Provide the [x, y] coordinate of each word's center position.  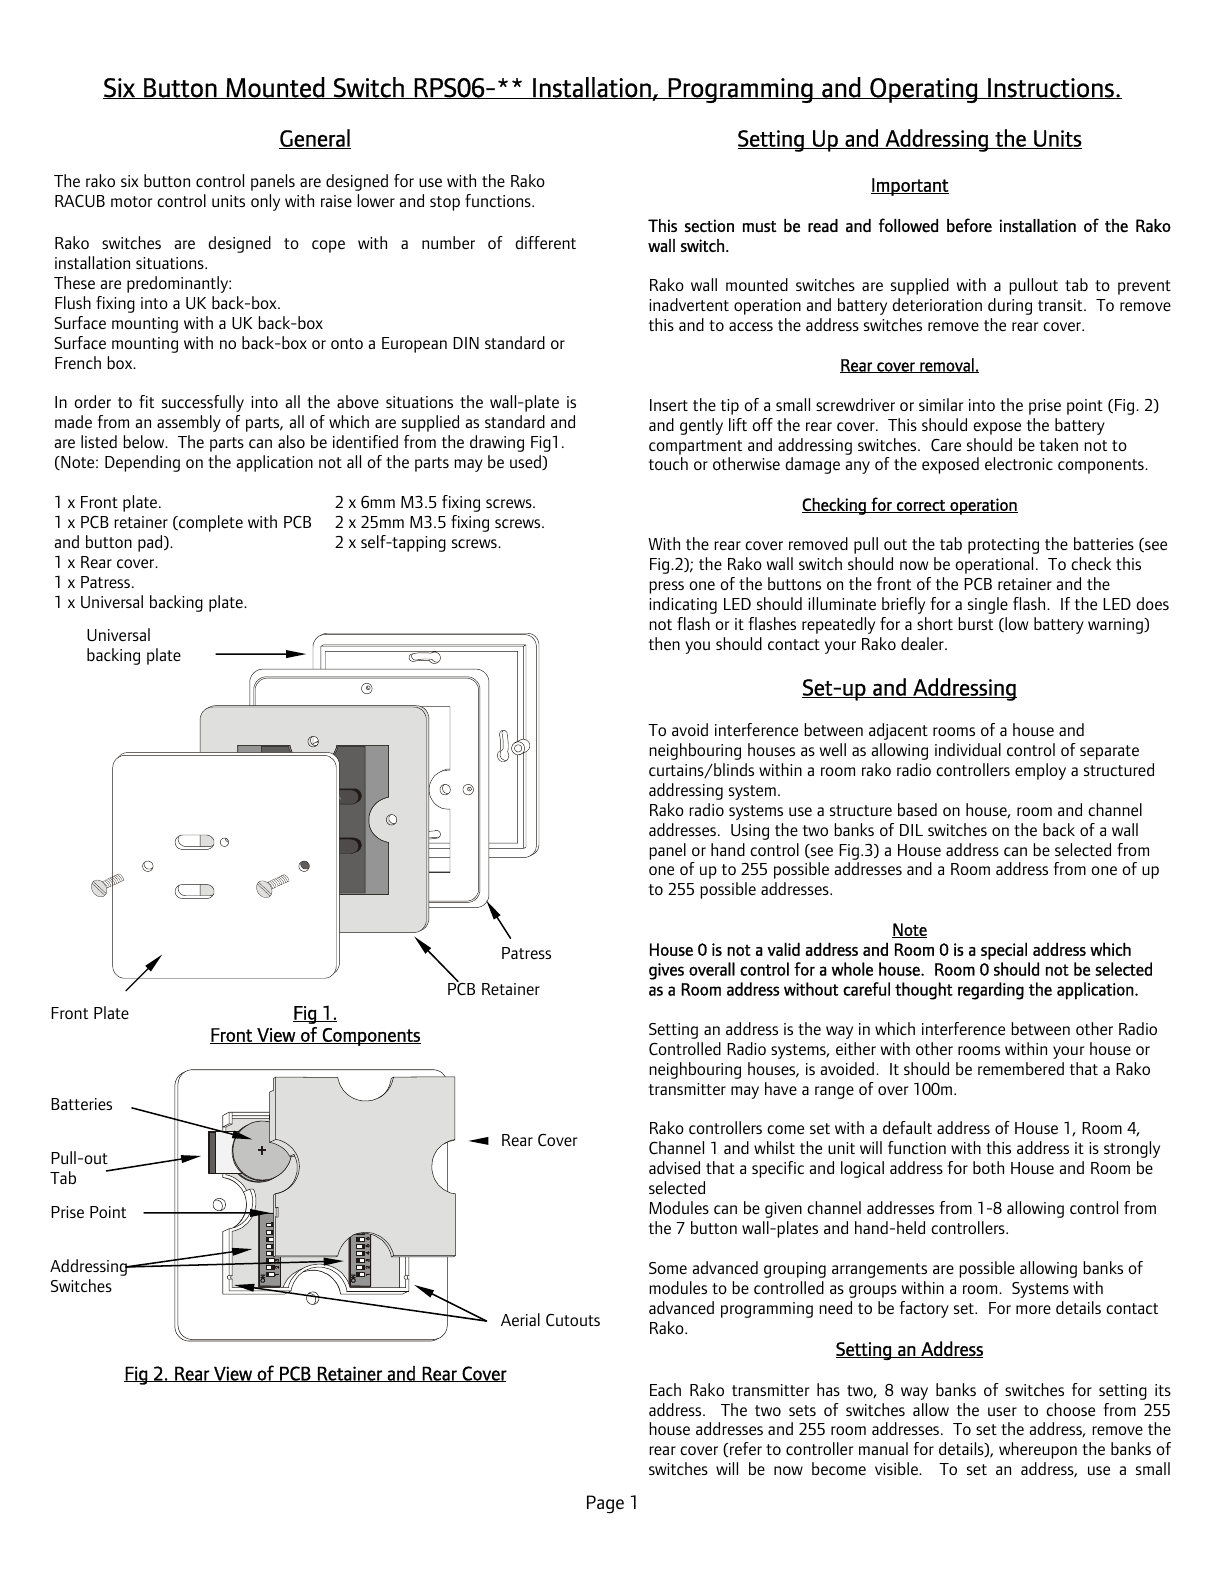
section [709, 226]
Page [605, 1504]
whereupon [1038, 1450]
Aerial [520, 1319]
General [315, 139]
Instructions [1051, 88]
